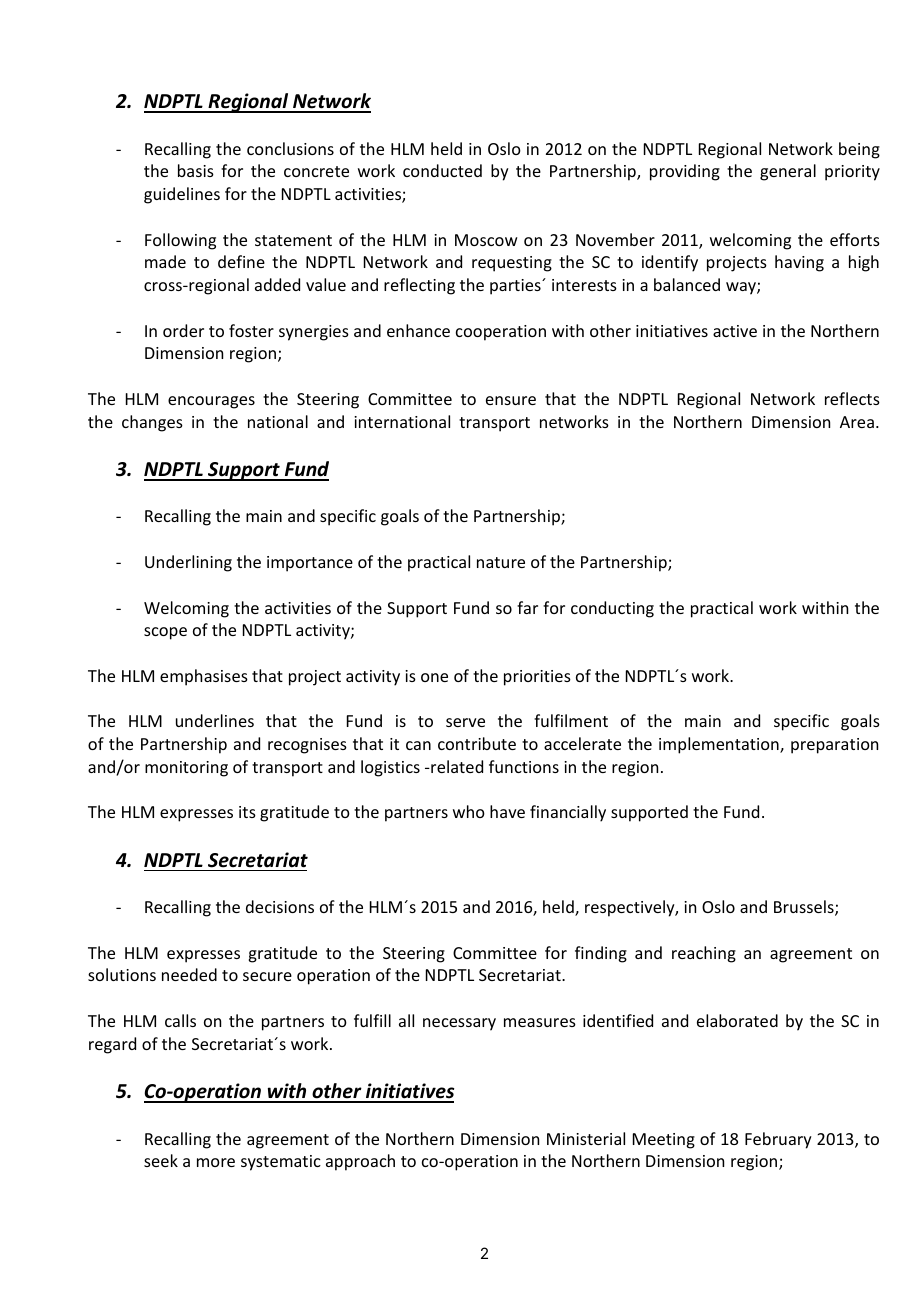  What do you see at coordinates (442, 170) in the screenshot?
I see `conducted` at bounding box center [442, 170].
